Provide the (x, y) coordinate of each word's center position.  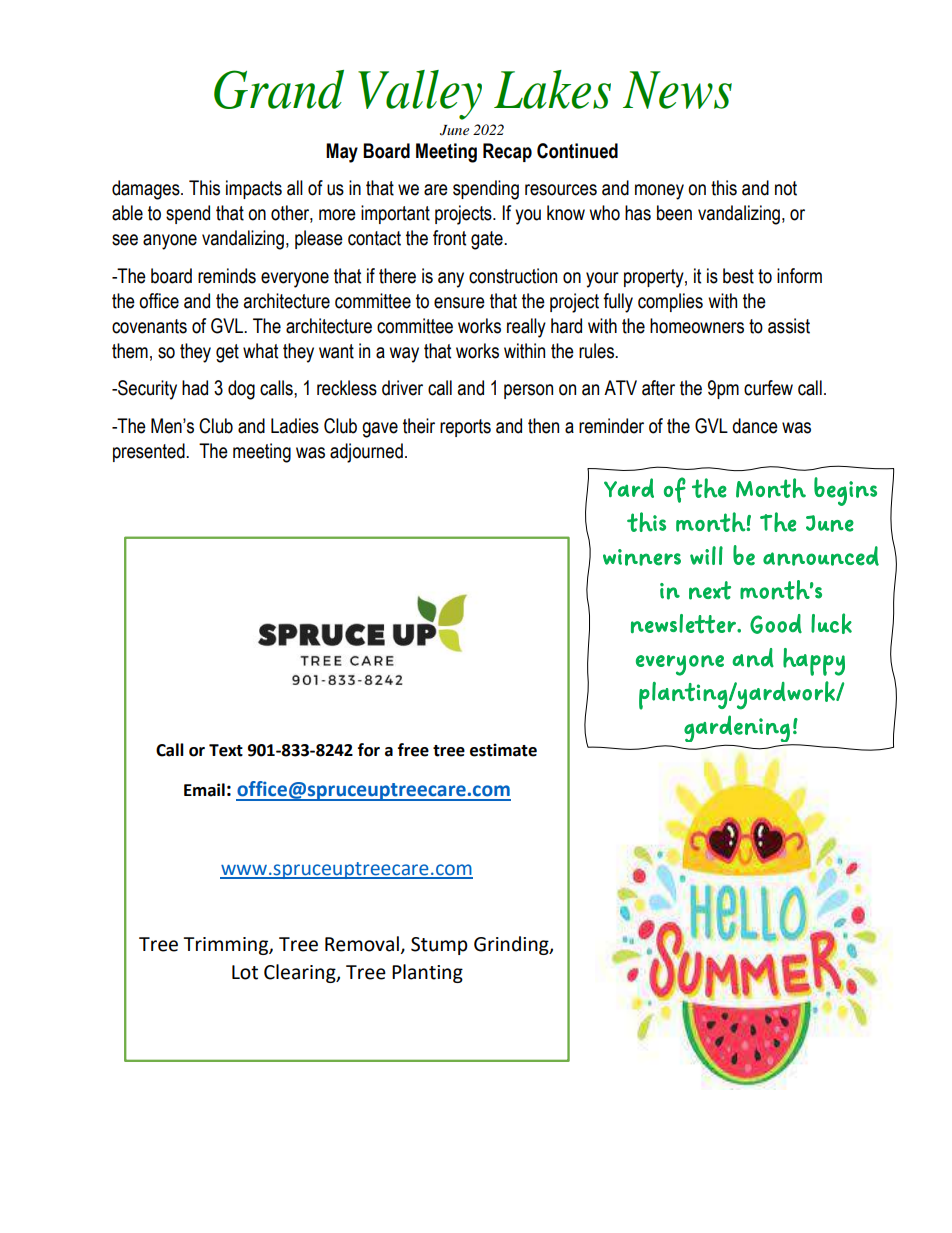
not (786, 188)
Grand (279, 89)
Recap (507, 152)
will (706, 555)
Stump (439, 946)
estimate (503, 750)
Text (226, 750)
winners (642, 557)
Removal (362, 944)
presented (150, 452)
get (227, 353)
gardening (738, 730)
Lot (245, 972)
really (526, 328)
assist (789, 326)
